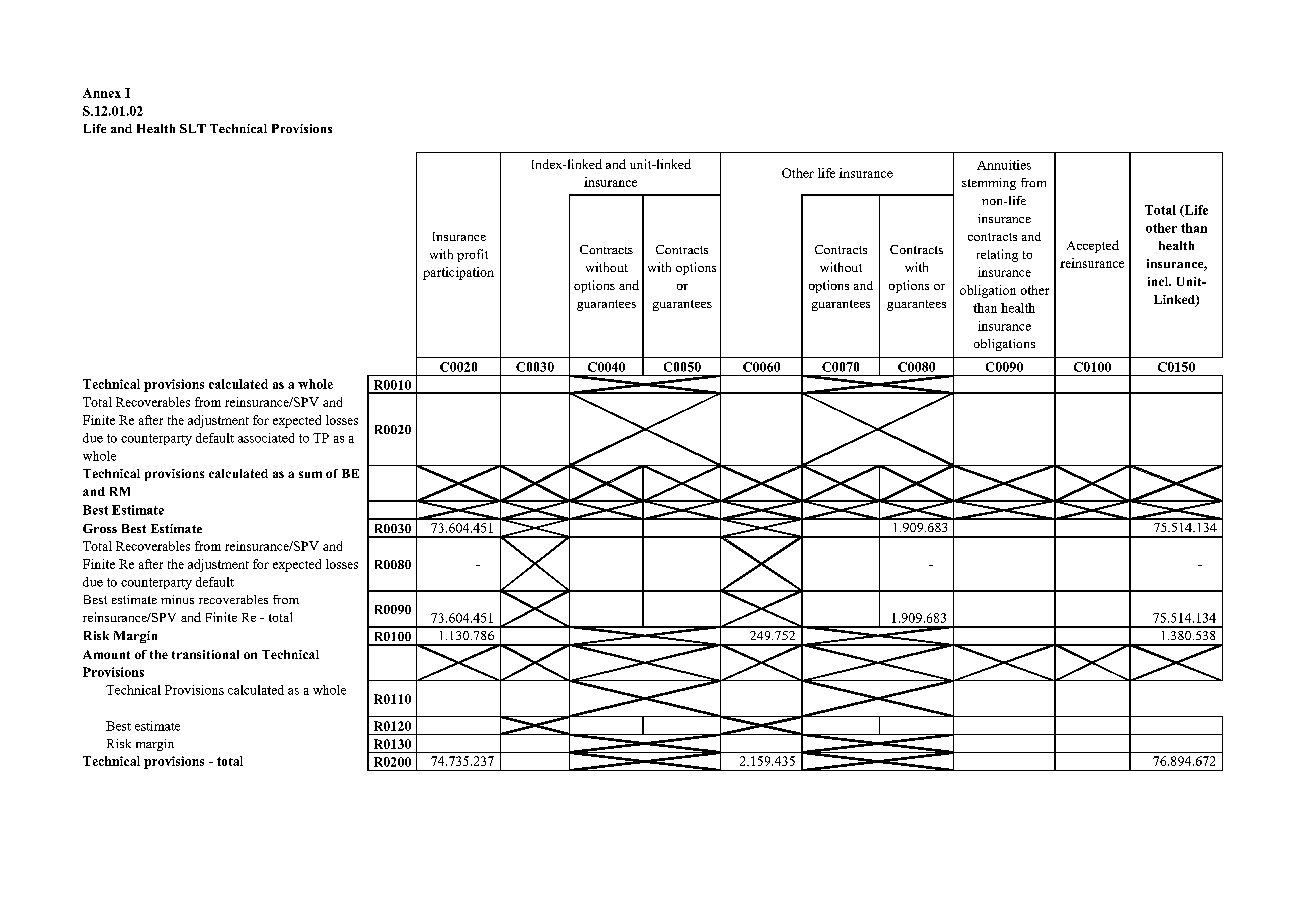 This screenshot has height=924, width=1308. Describe the element at coordinates (177, 599) in the screenshot. I see `minus` at that location.
